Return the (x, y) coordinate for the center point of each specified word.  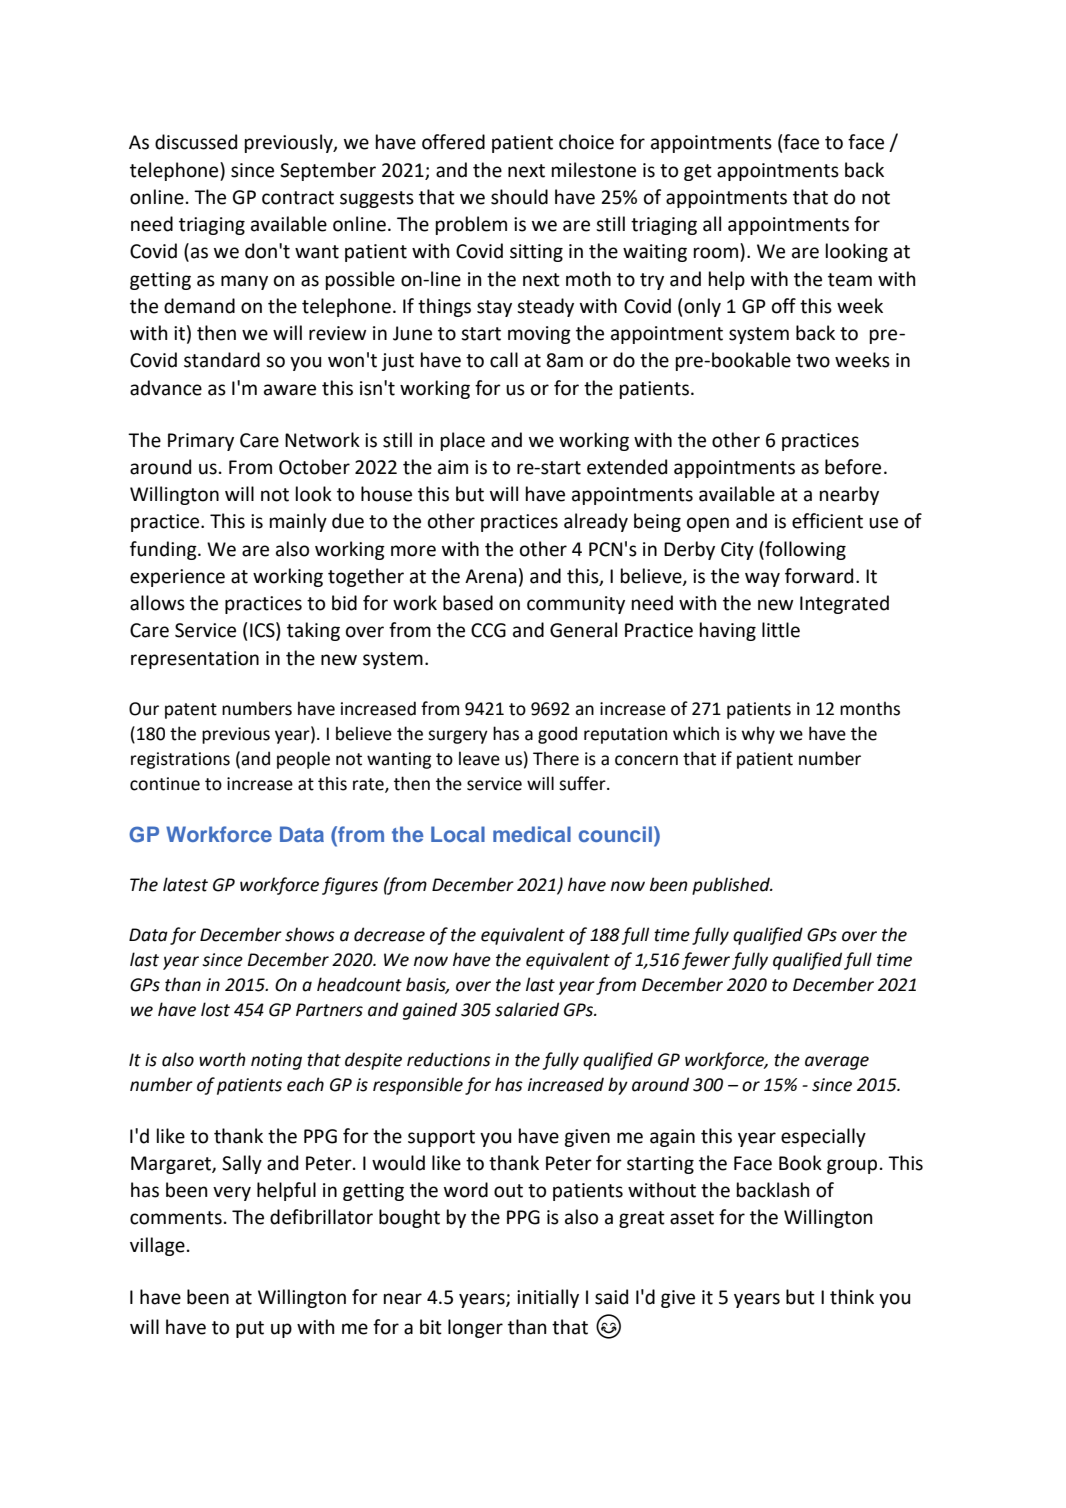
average (837, 1063)
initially (548, 1298)
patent (191, 711)
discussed (196, 142)
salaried (527, 1009)
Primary (201, 442)
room (716, 253)
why (758, 735)
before (853, 467)
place (463, 441)
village (157, 1246)
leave (479, 758)
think (852, 1297)
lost (215, 1009)
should (519, 197)
